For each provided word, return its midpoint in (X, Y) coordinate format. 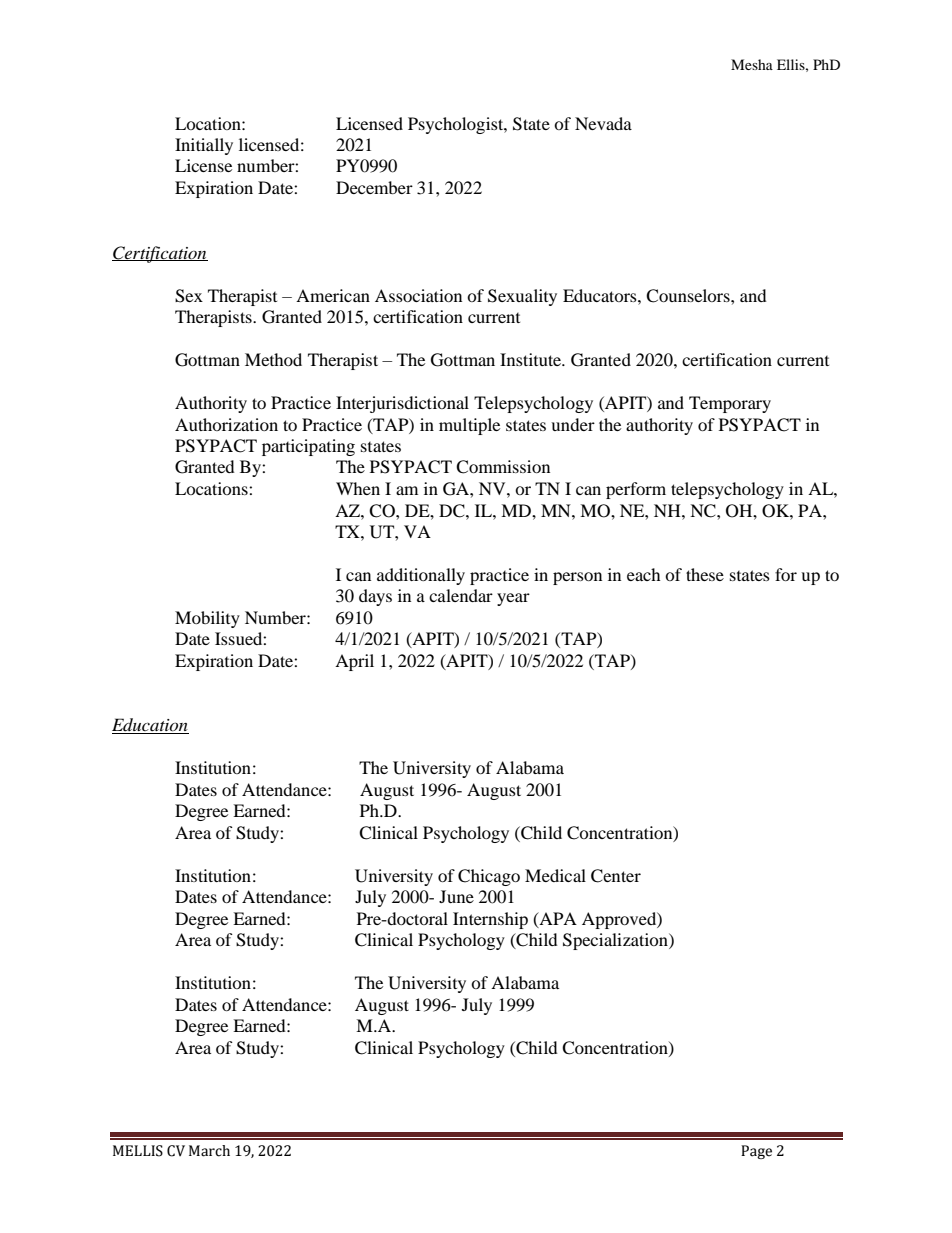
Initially (204, 146)
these (705, 574)
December (374, 187)
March (209, 1151)
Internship (490, 920)
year (513, 599)
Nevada (603, 123)
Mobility (207, 619)
